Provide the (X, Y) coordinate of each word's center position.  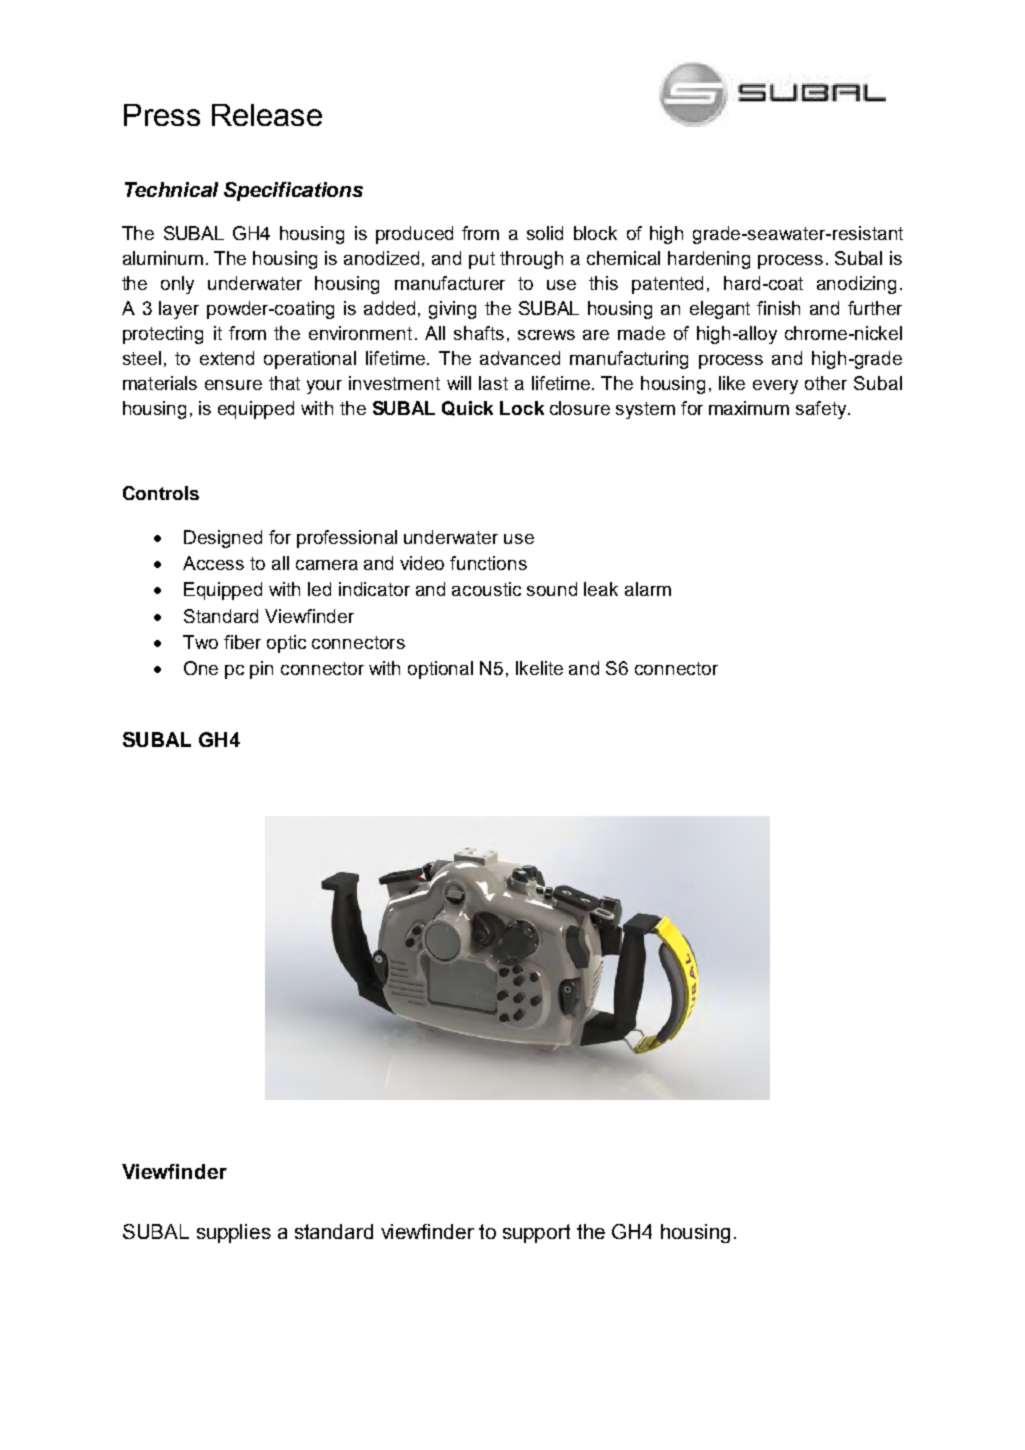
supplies (234, 1233)
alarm (648, 589)
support (536, 1233)
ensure (233, 385)
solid (545, 233)
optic (286, 644)
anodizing (856, 285)
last (493, 383)
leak (601, 589)
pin (261, 670)
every (775, 387)
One (201, 668)
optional (440, 670)
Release (267, 115)
